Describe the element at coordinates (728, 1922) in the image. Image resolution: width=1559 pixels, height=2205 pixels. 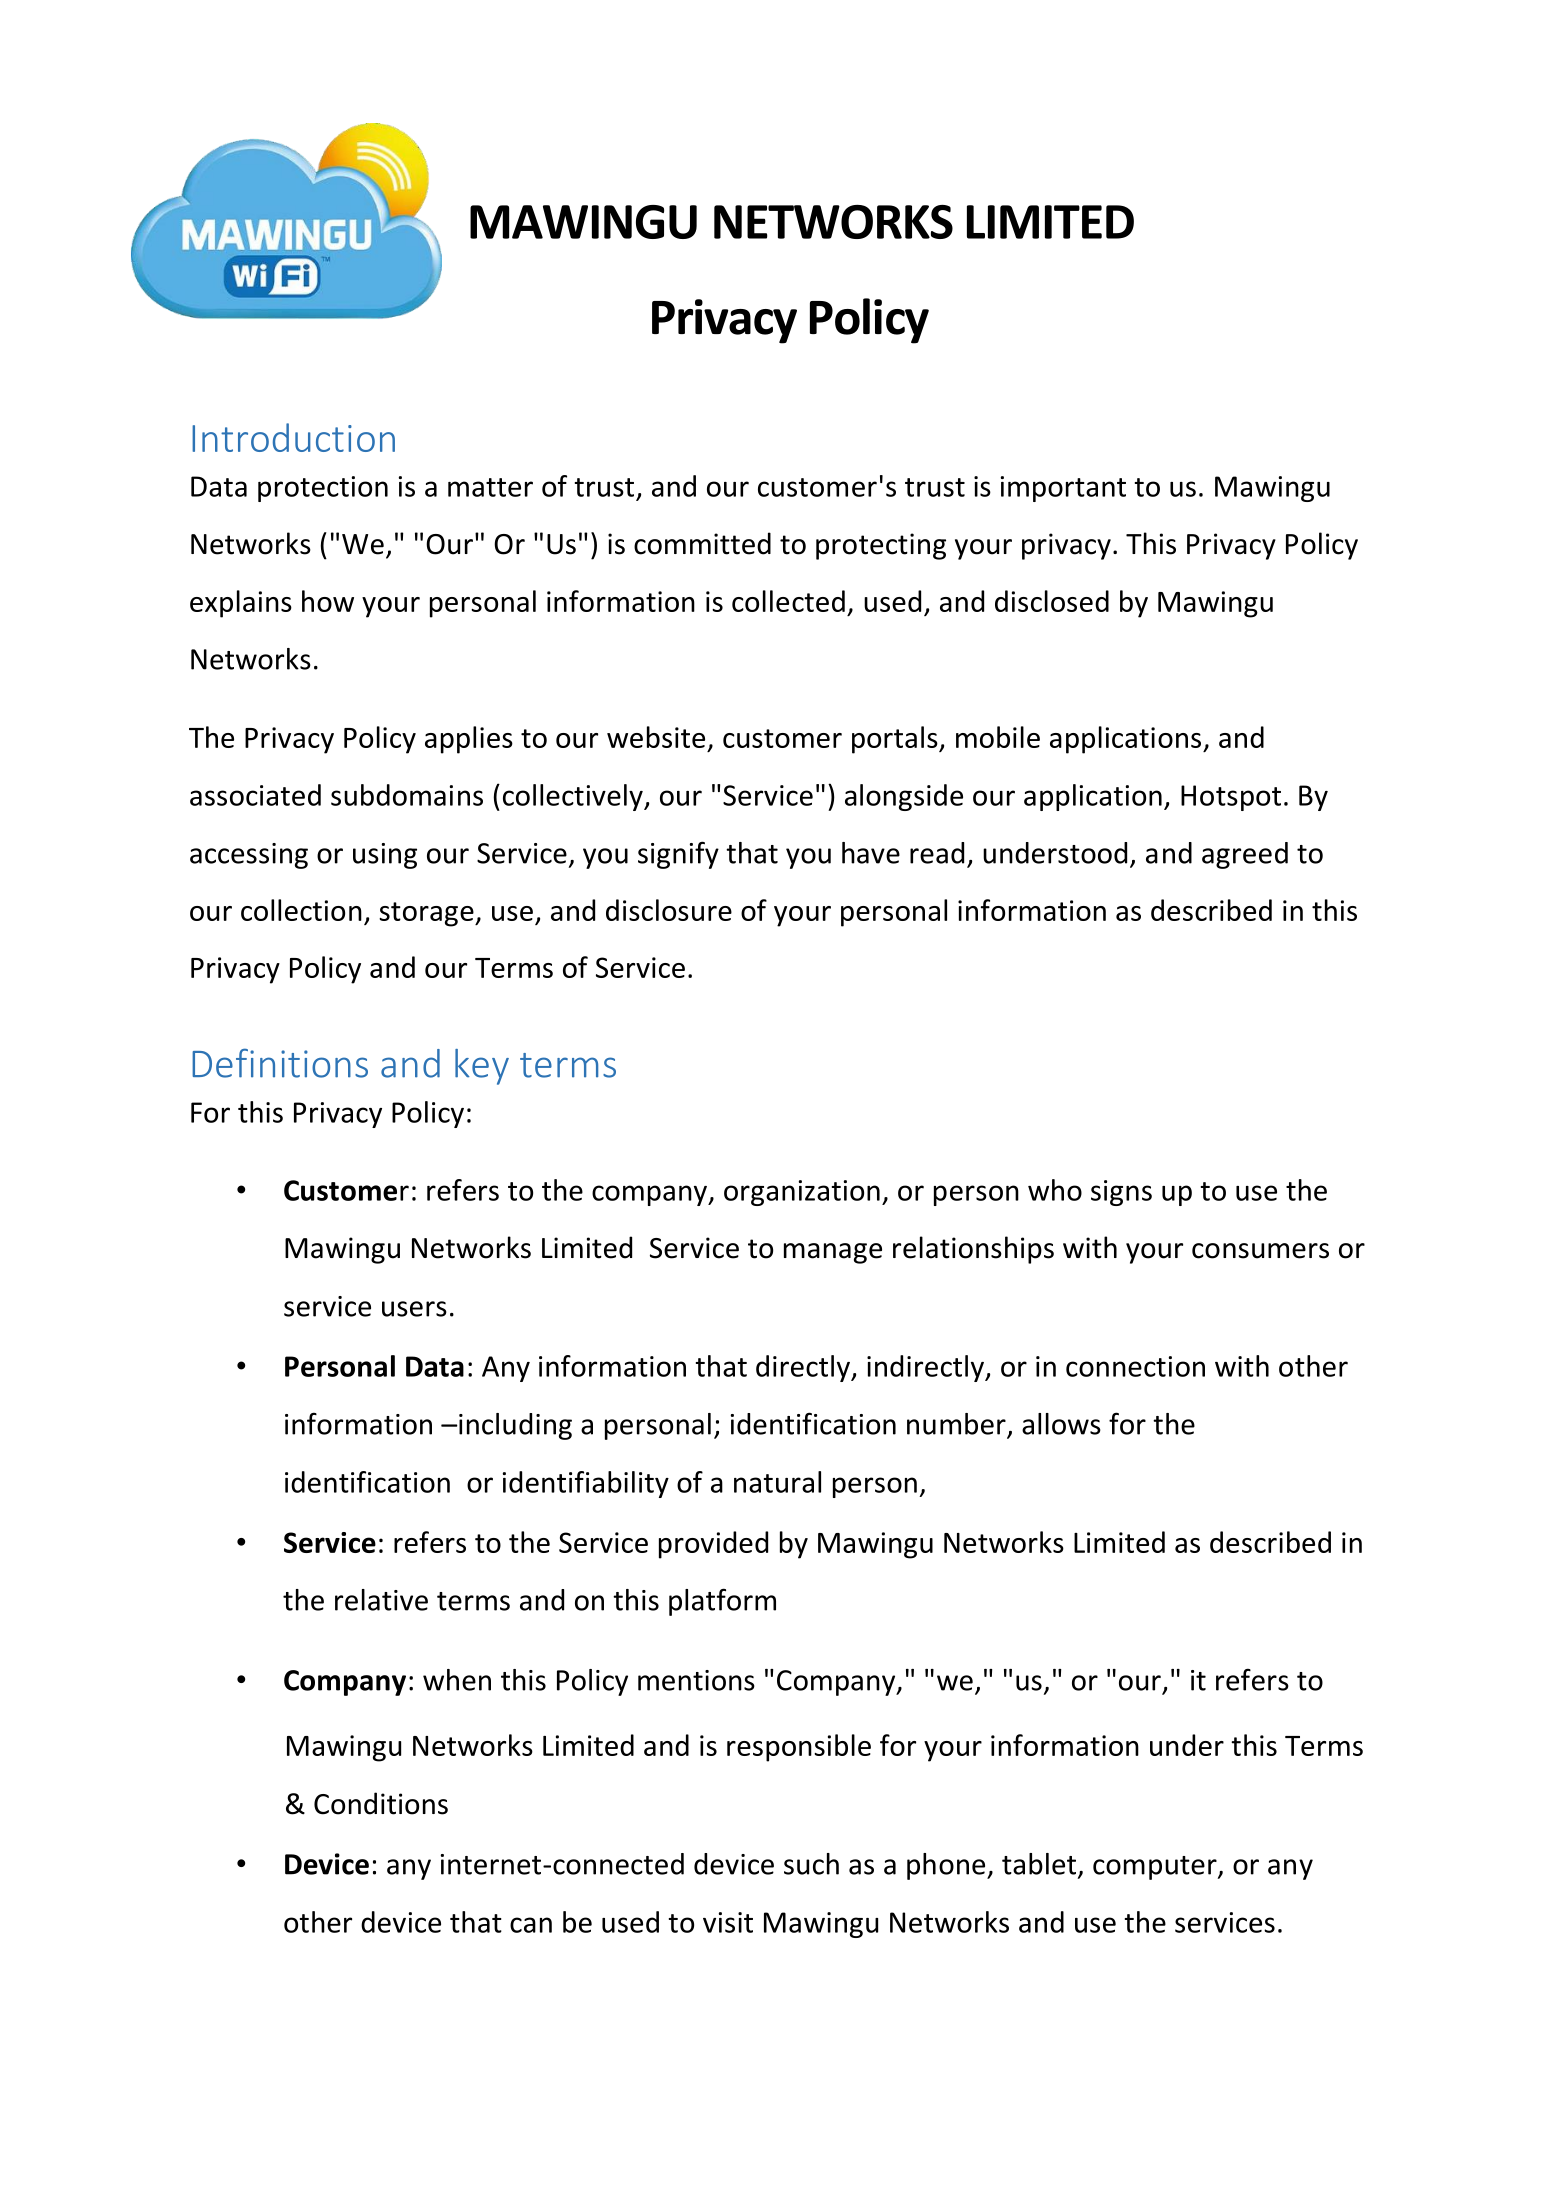
I see `visit` at that location.
